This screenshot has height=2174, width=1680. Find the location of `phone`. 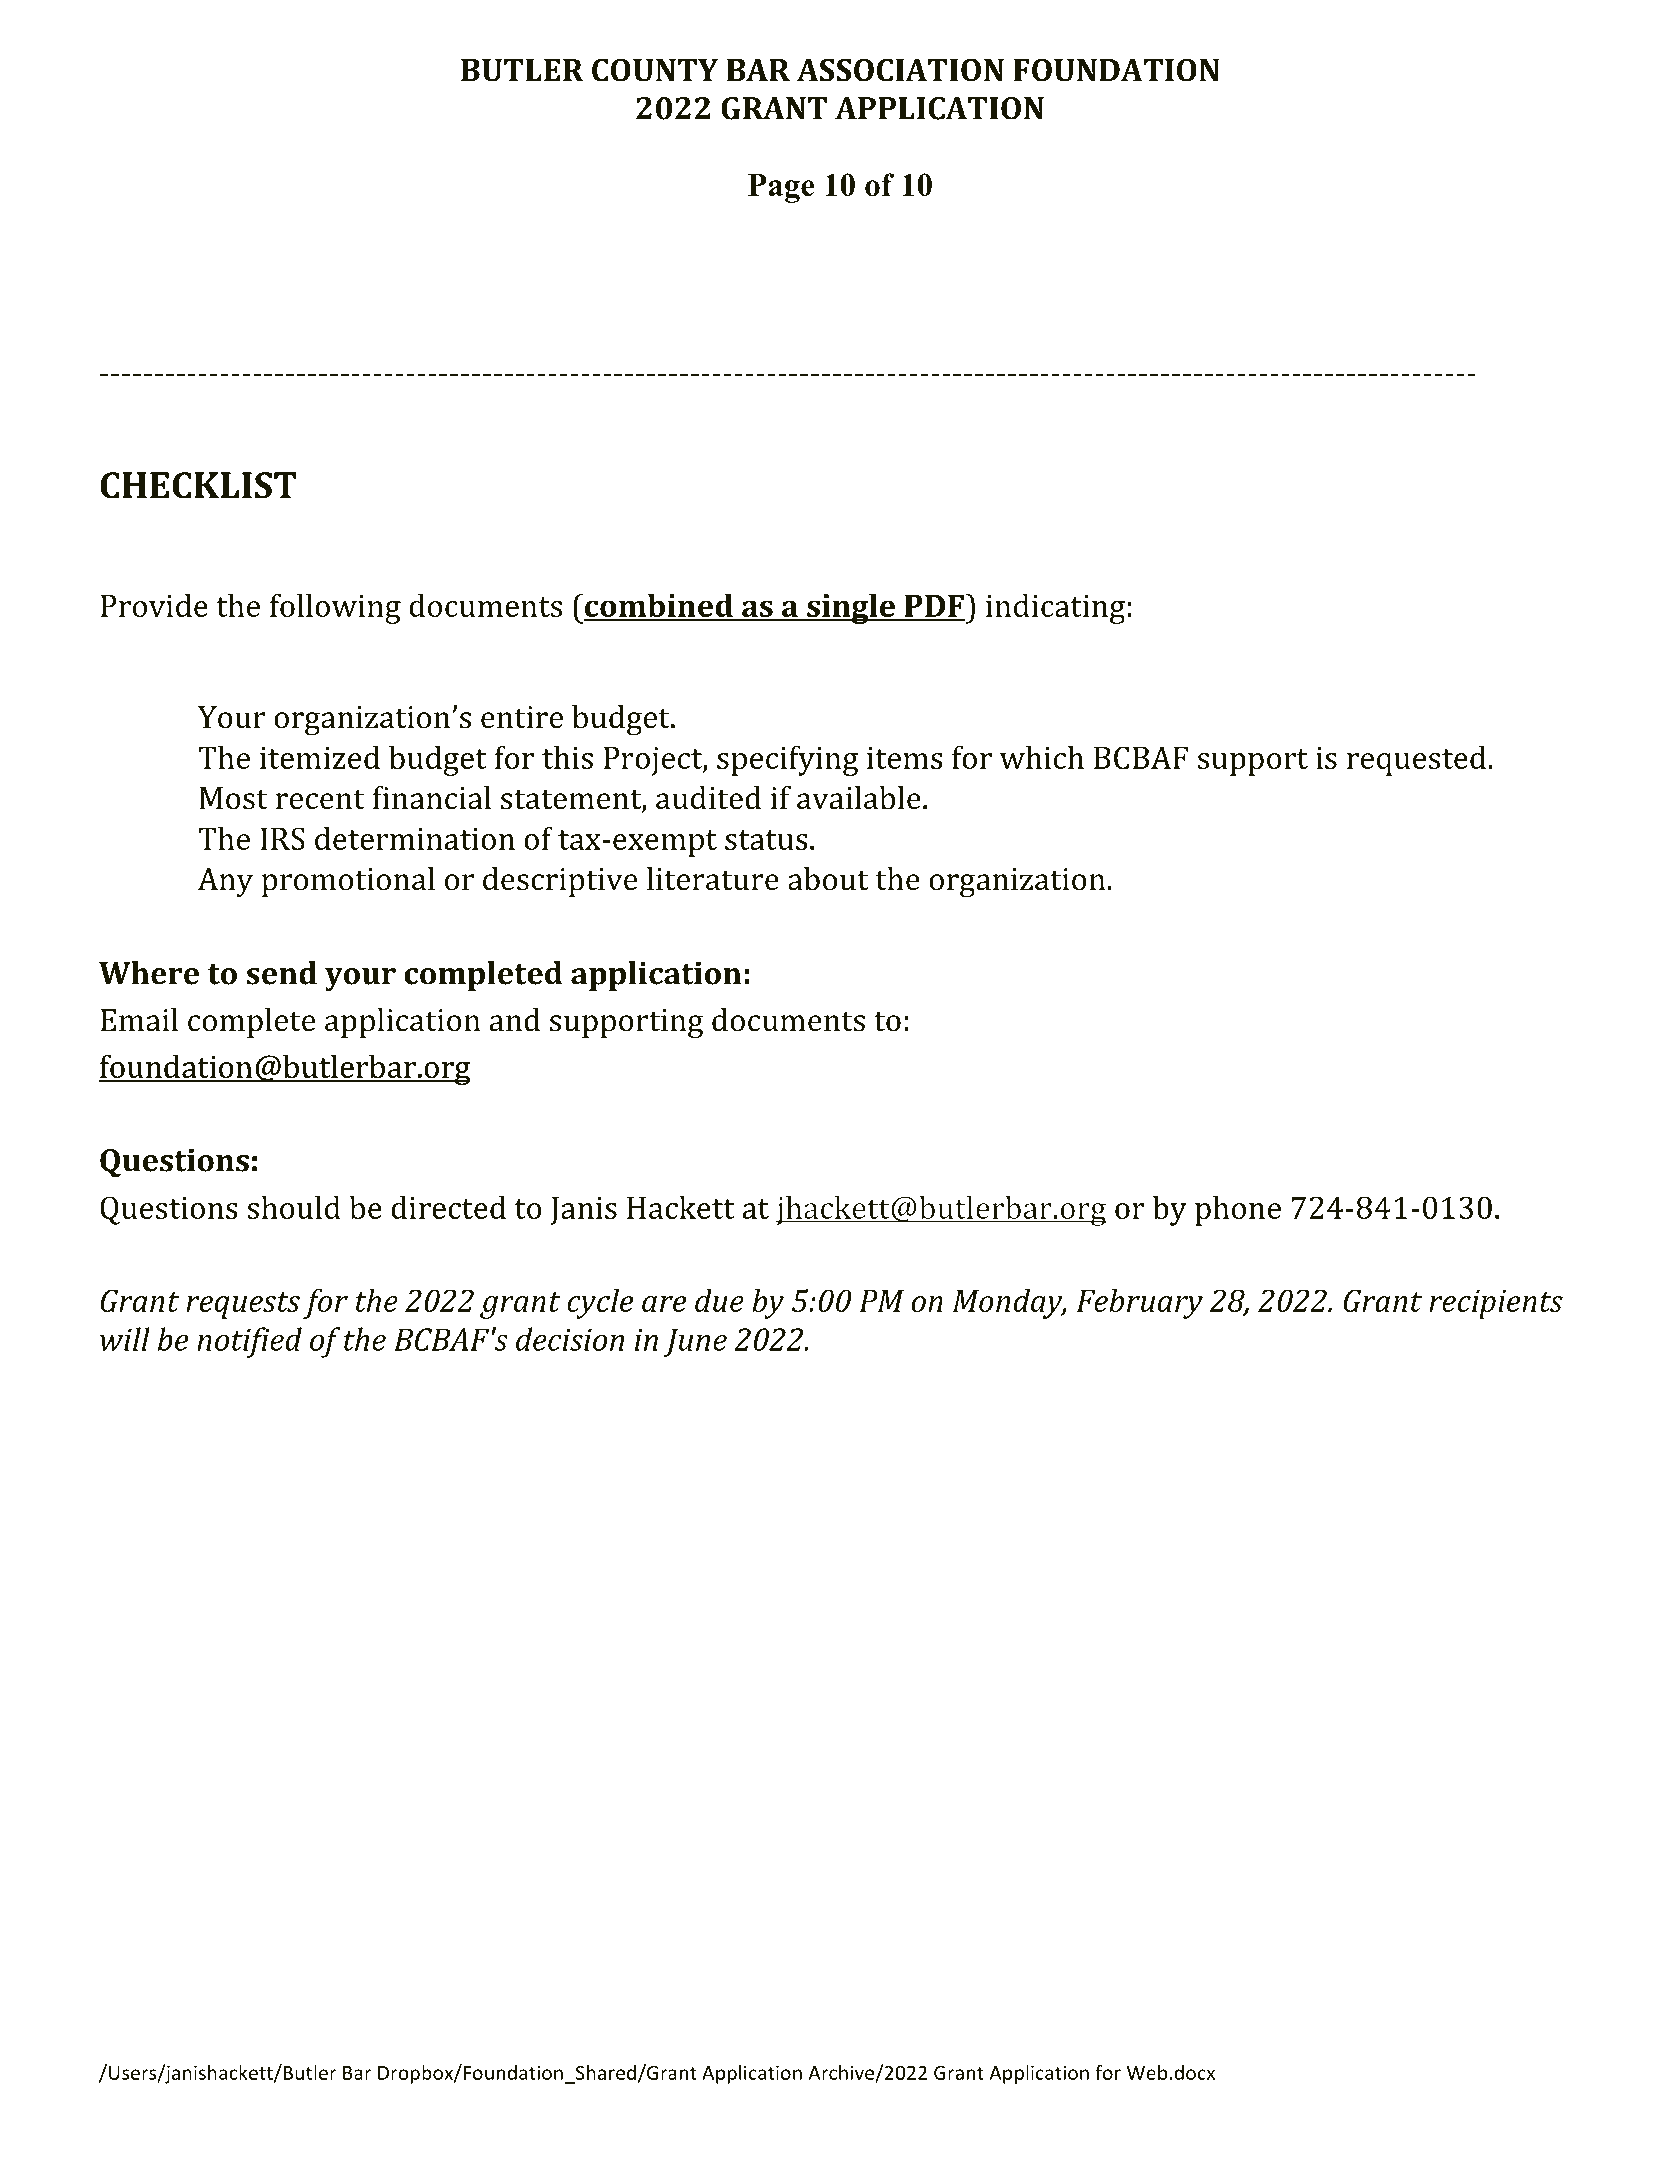

phone is located at coordinates (1238, 1210).
